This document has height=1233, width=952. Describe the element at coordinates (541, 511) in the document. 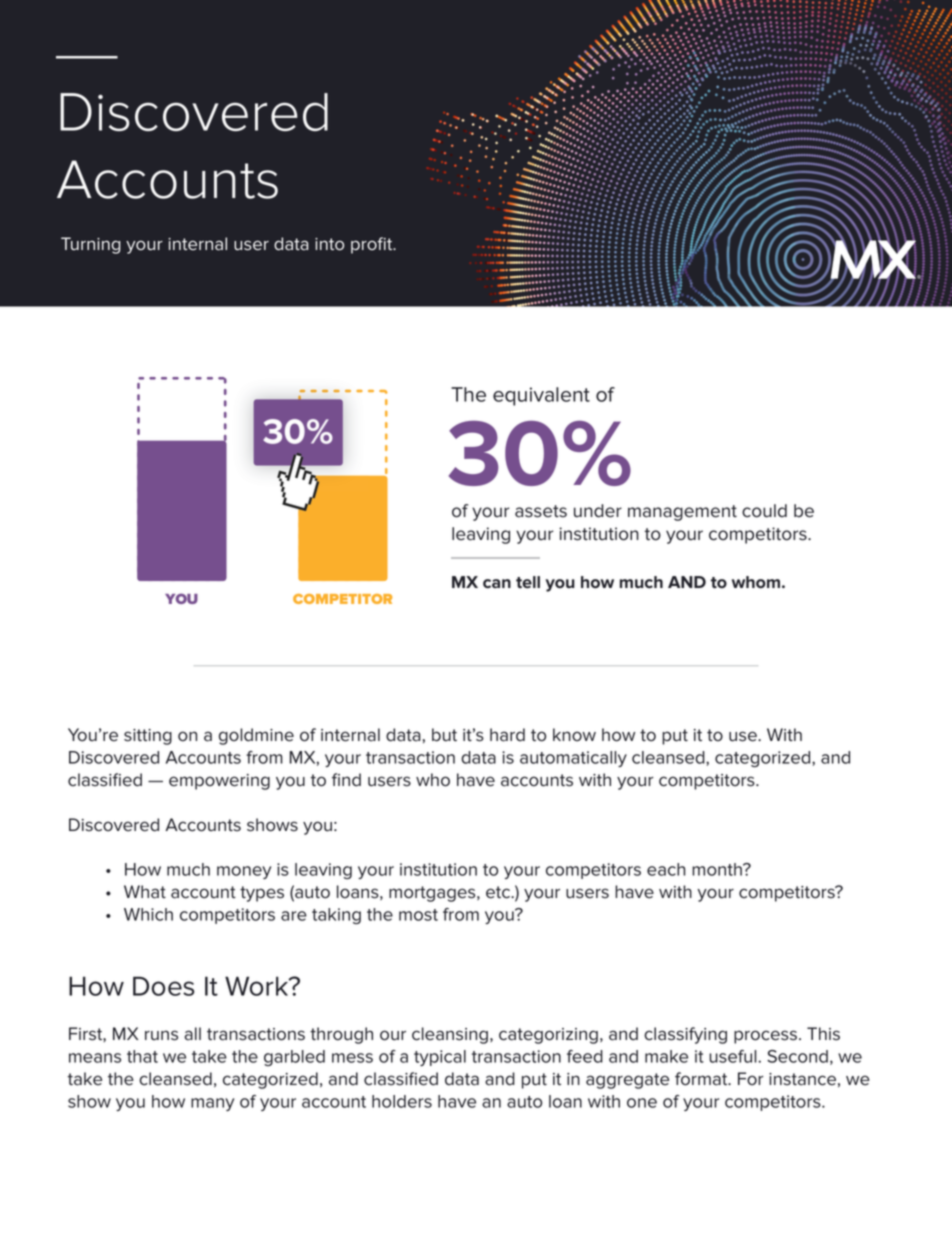

I see `assets` at that location.
